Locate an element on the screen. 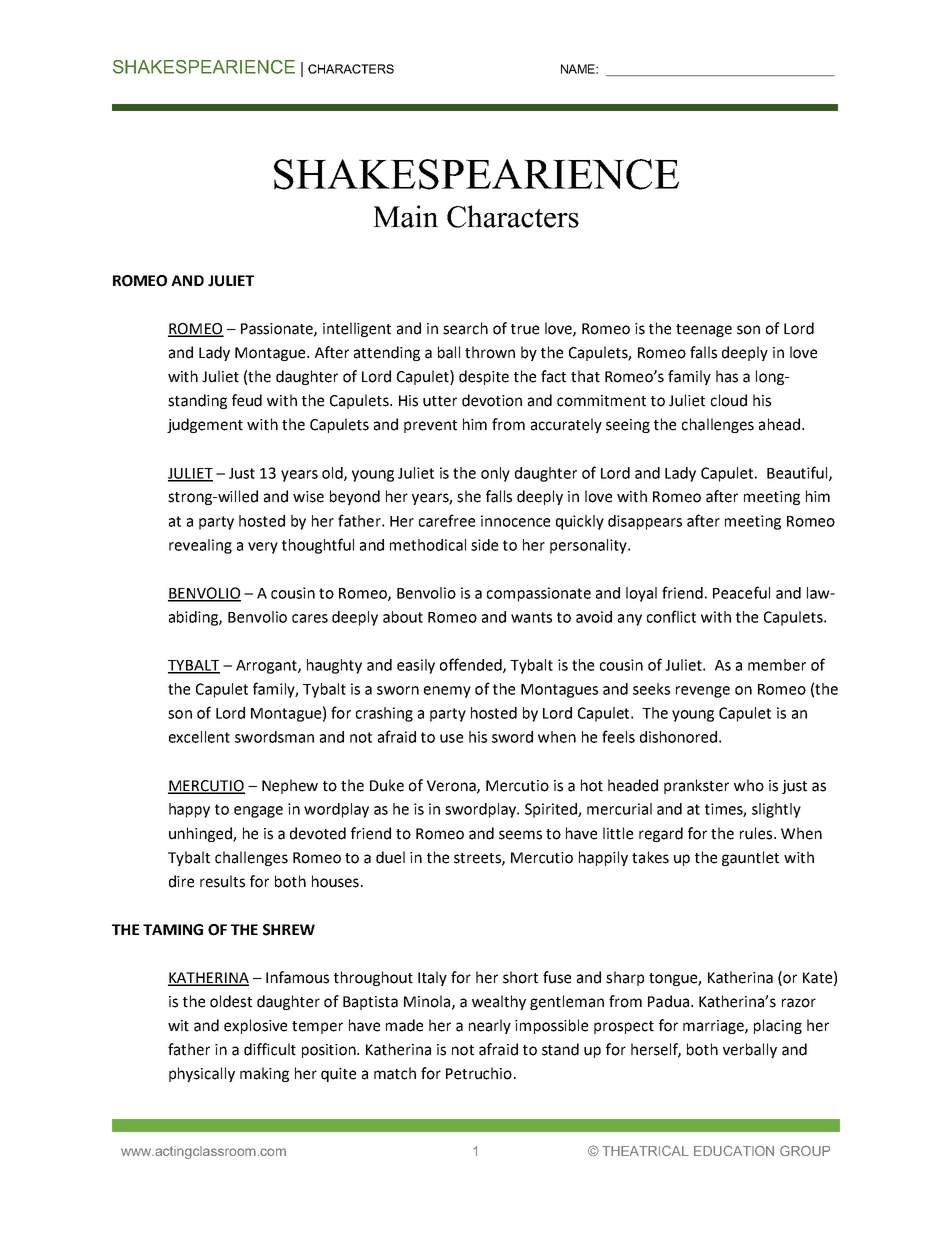  intelligent is located at coordinates (357, 329).
